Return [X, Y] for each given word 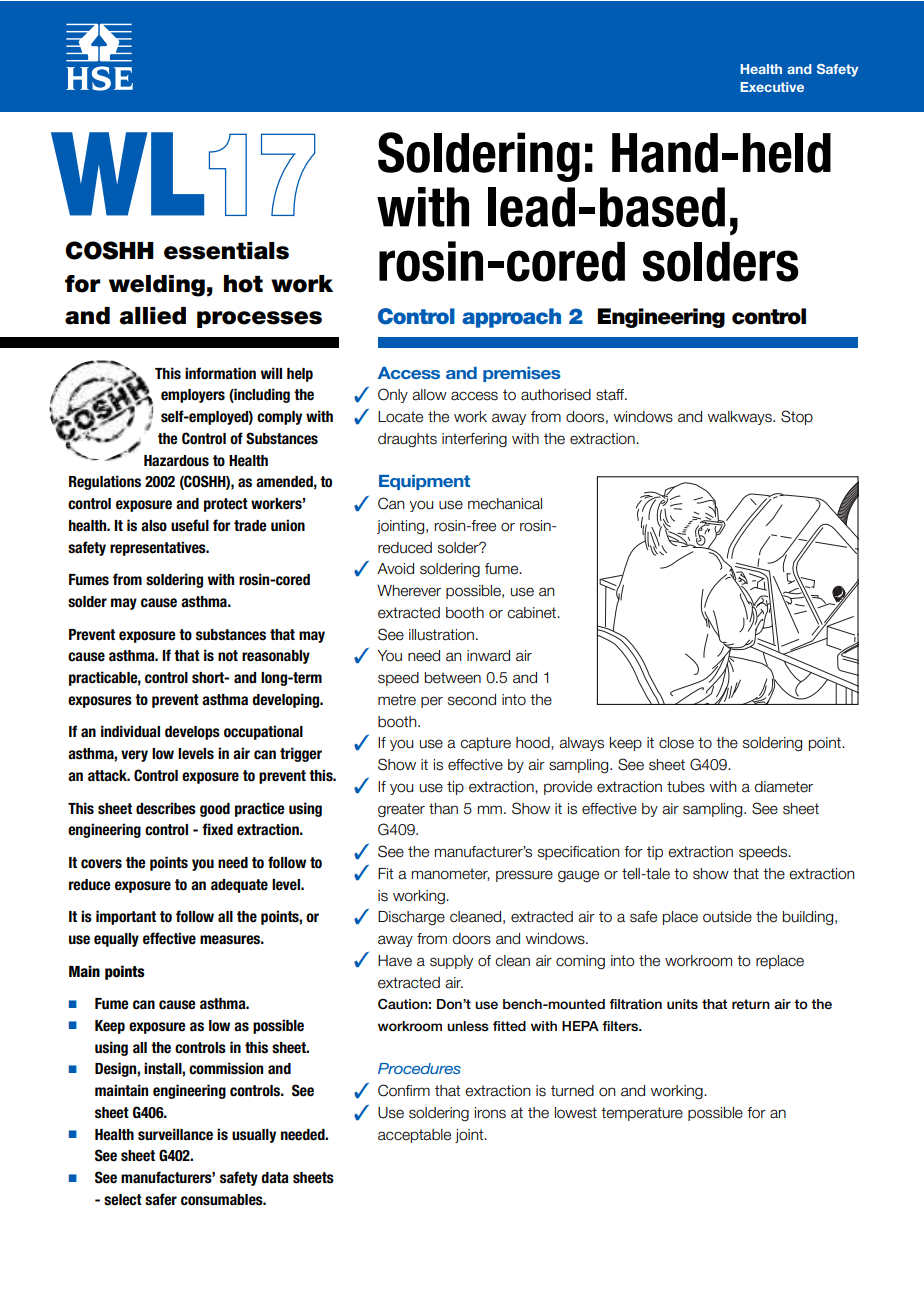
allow [429, 395]
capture [485, 744]
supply [451, 962]
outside [727, 917]
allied [152, 316]
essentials [226, 251]
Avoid [395, 569]
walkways [741, 418]
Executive [772, 87]
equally [116, 940]
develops [192, 733]
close [676, 743]
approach [511, 318]
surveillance [175, 1134]
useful [190, 525]
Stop [797, 417]
